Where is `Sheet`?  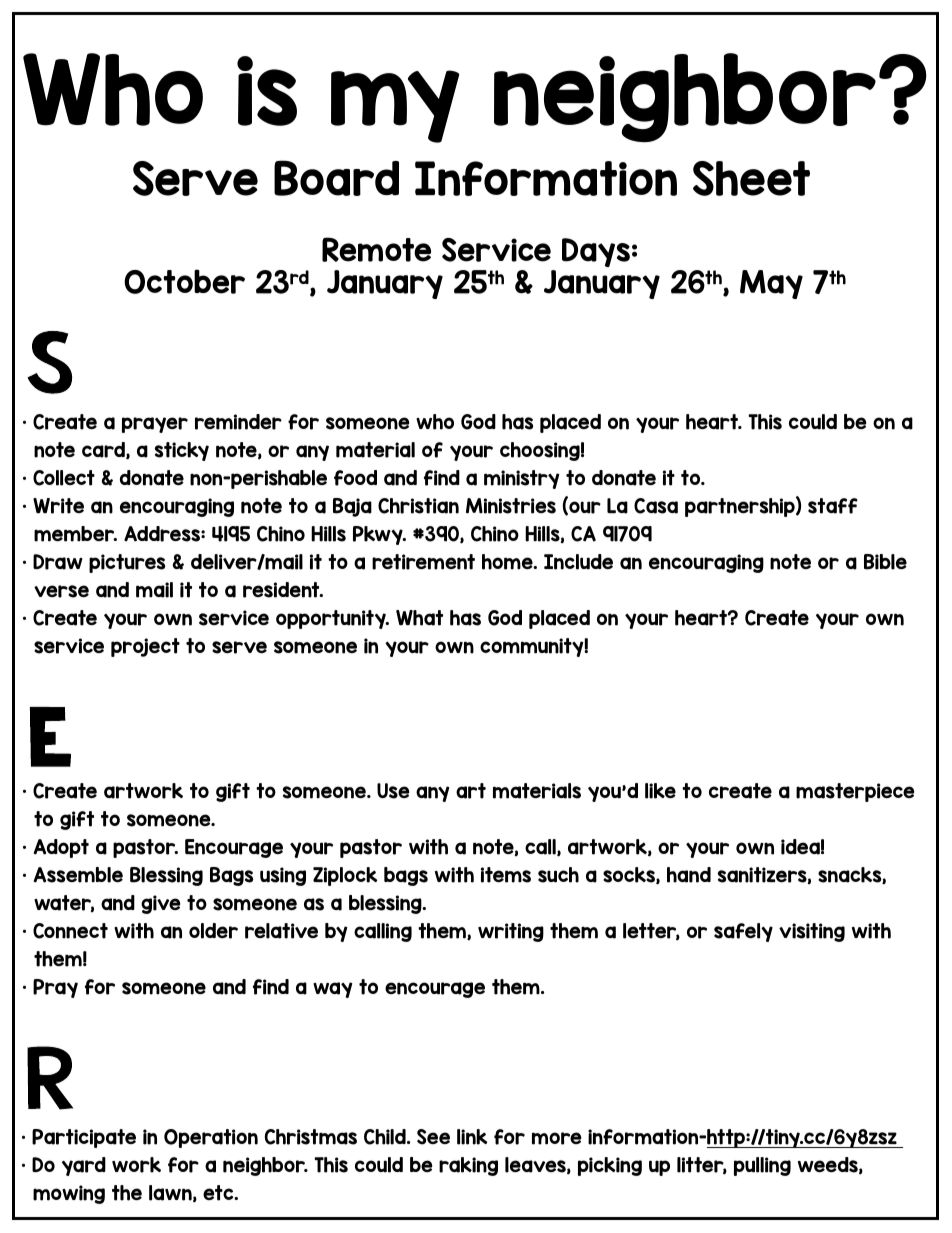 Sheet is located at coordinates (751, 178).
